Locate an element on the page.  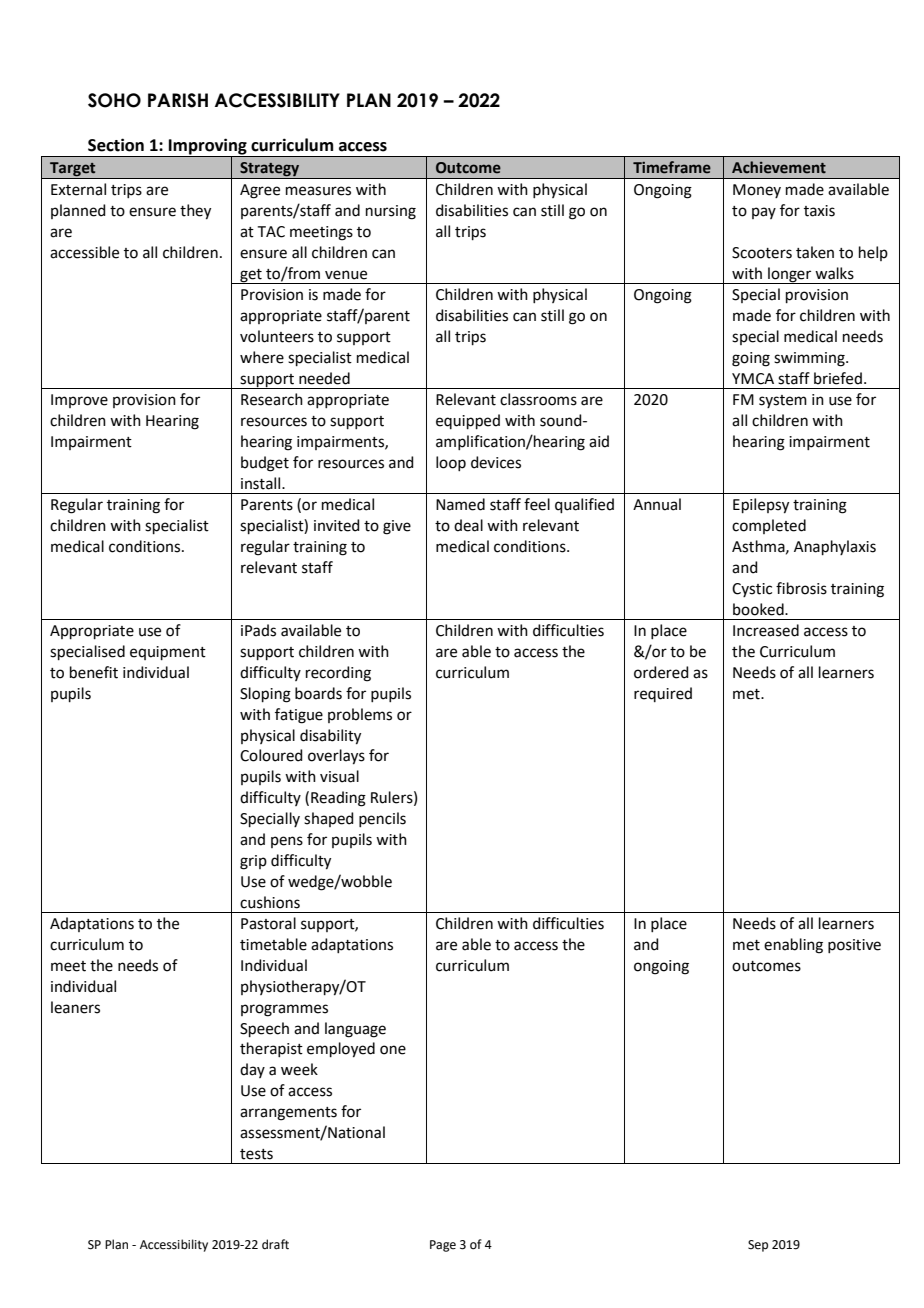
enabling is located at coordinates (793, 946).
